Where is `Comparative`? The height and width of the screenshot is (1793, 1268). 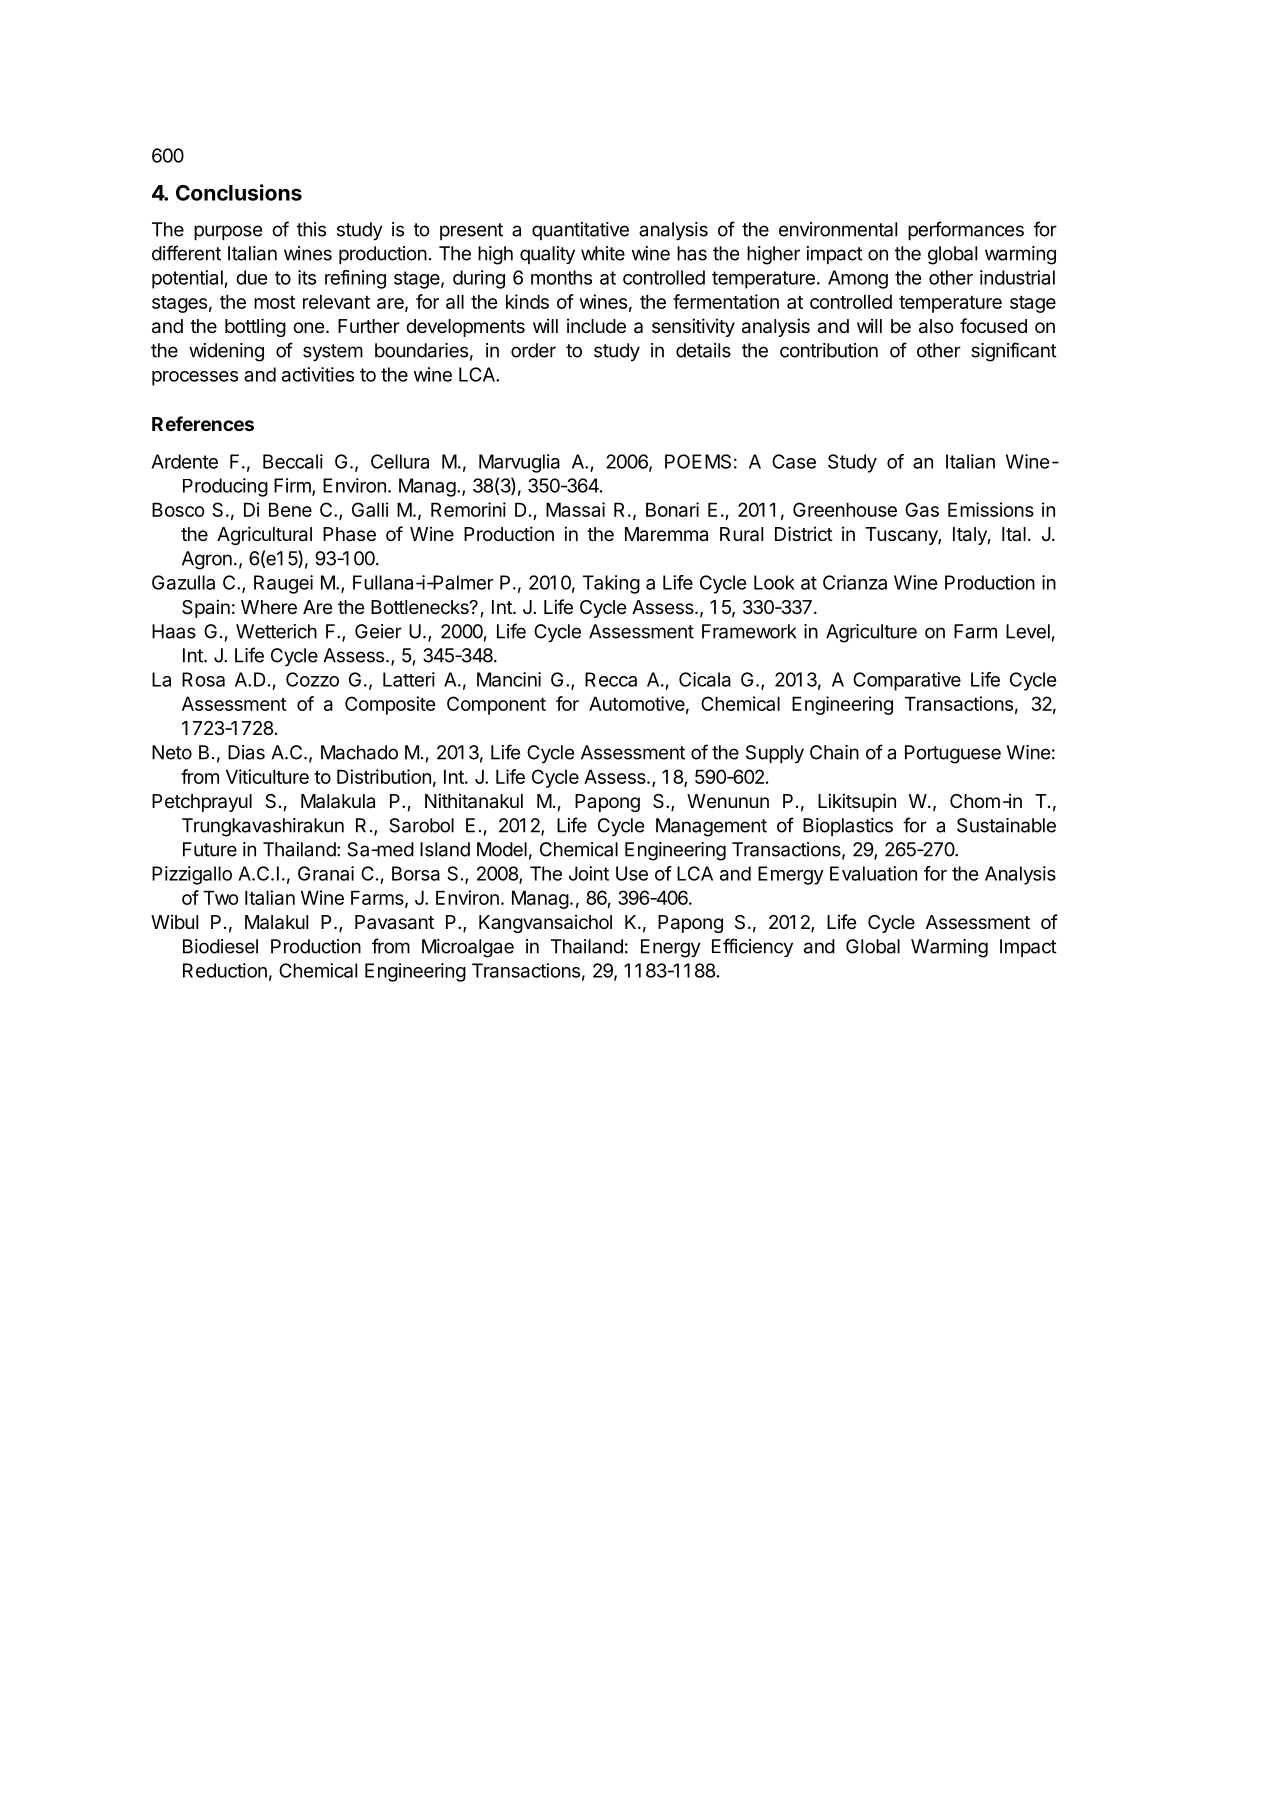 Comparative is located at coordinates (907, 681).
